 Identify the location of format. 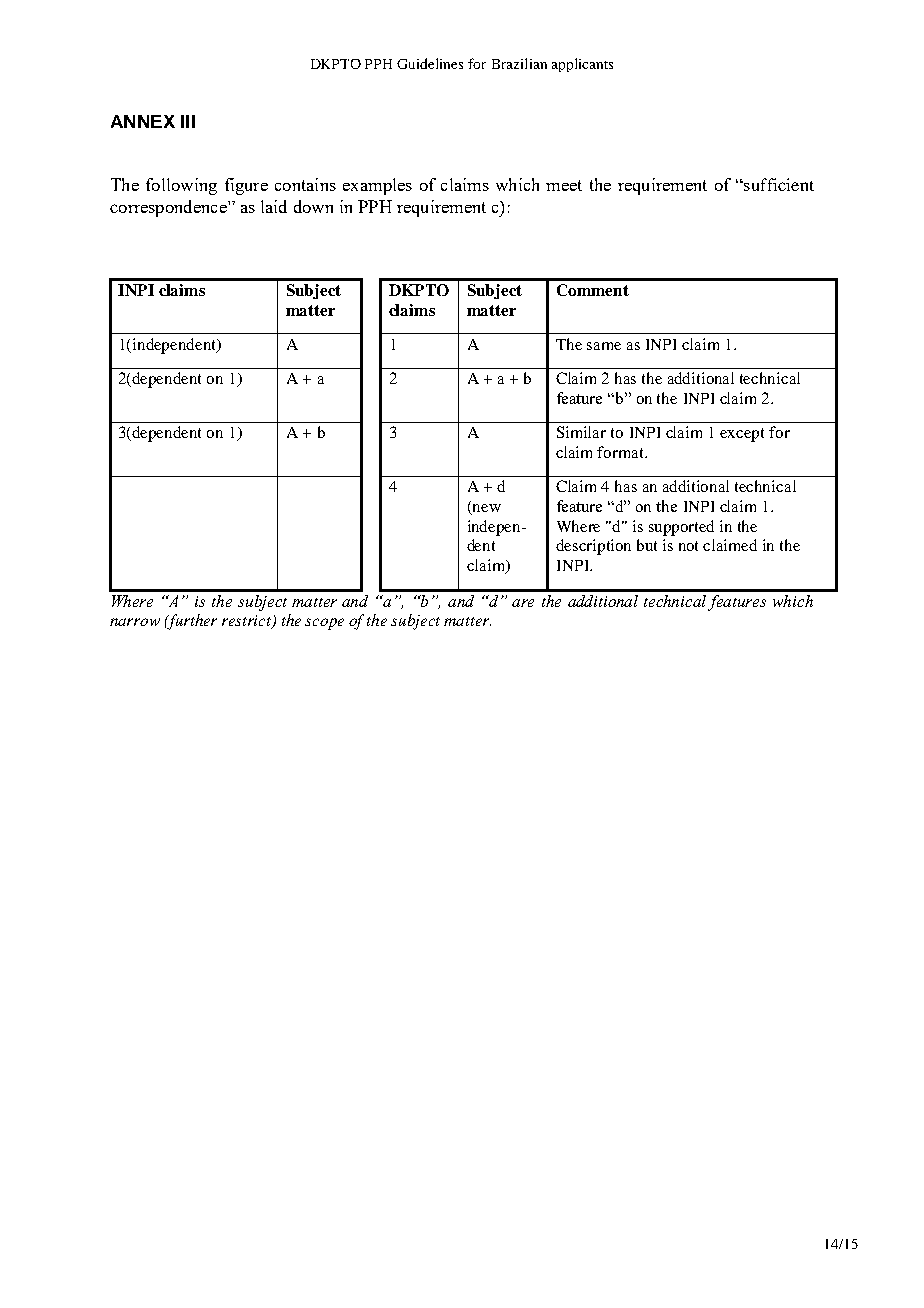
(621, 452).
